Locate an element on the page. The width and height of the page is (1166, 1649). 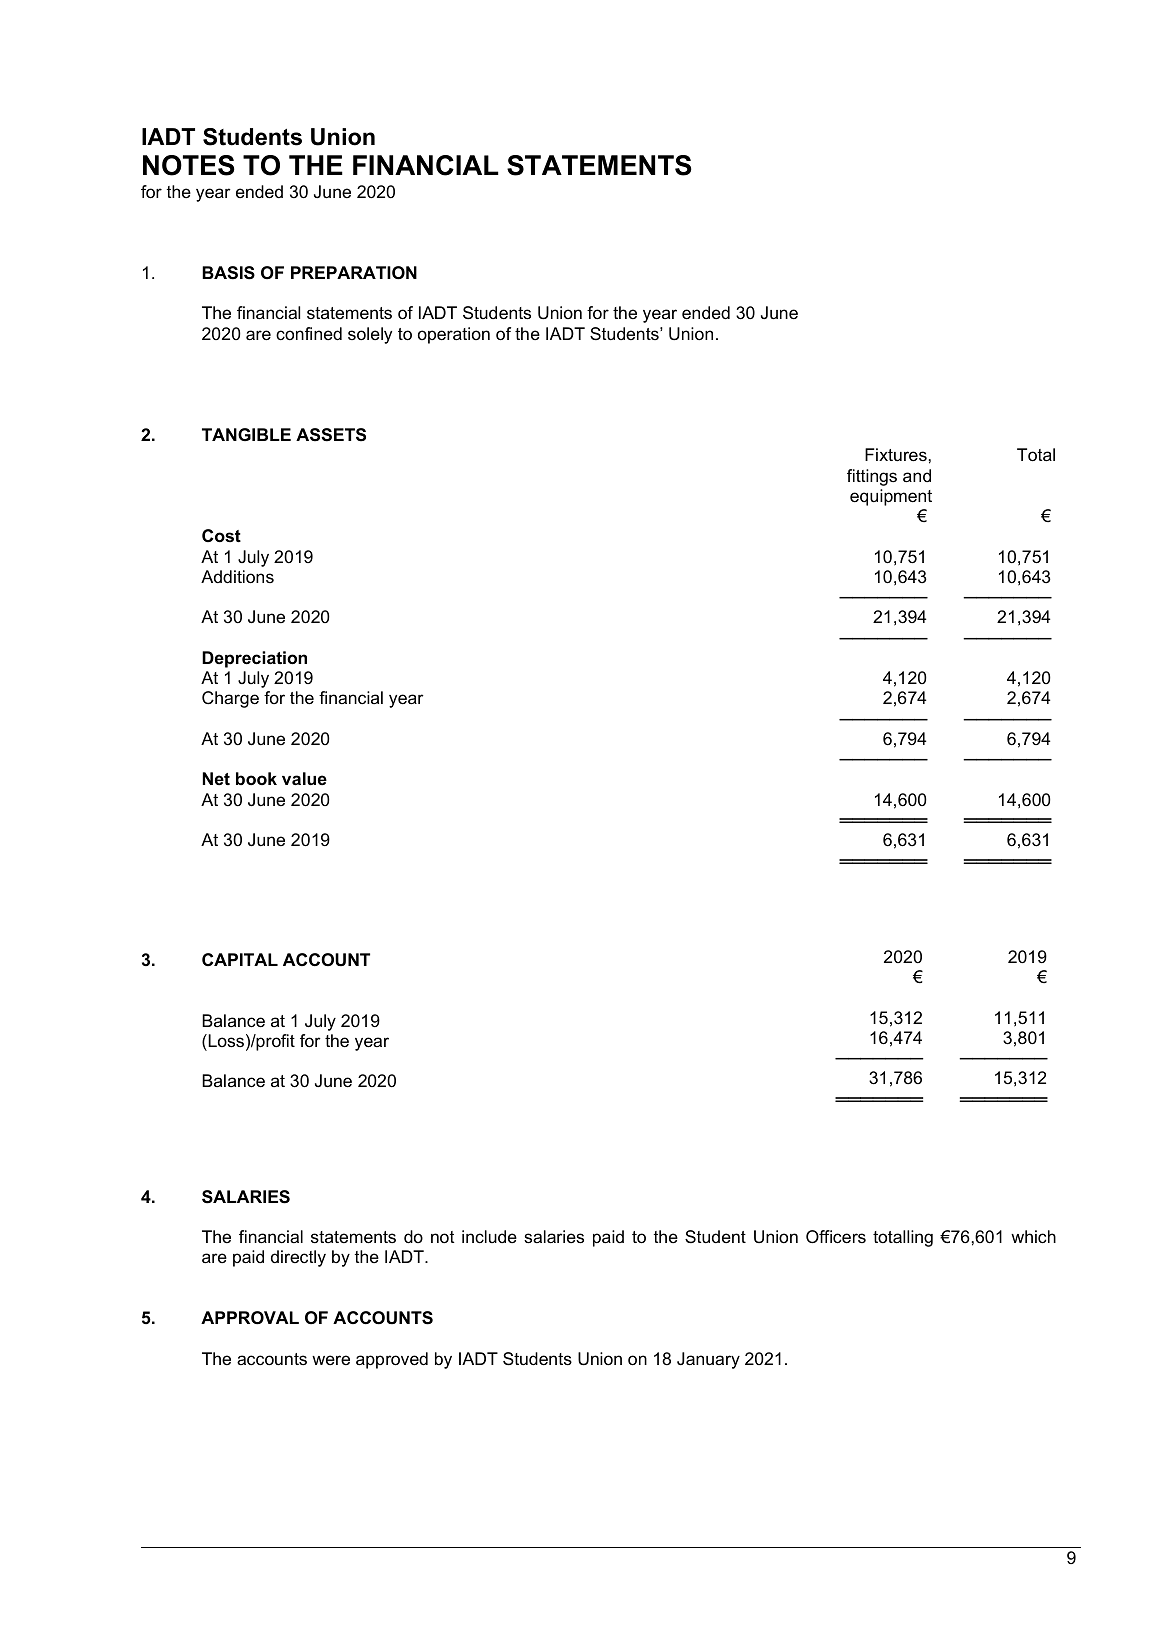
Fixtures is located at coordinates (896, 455).
